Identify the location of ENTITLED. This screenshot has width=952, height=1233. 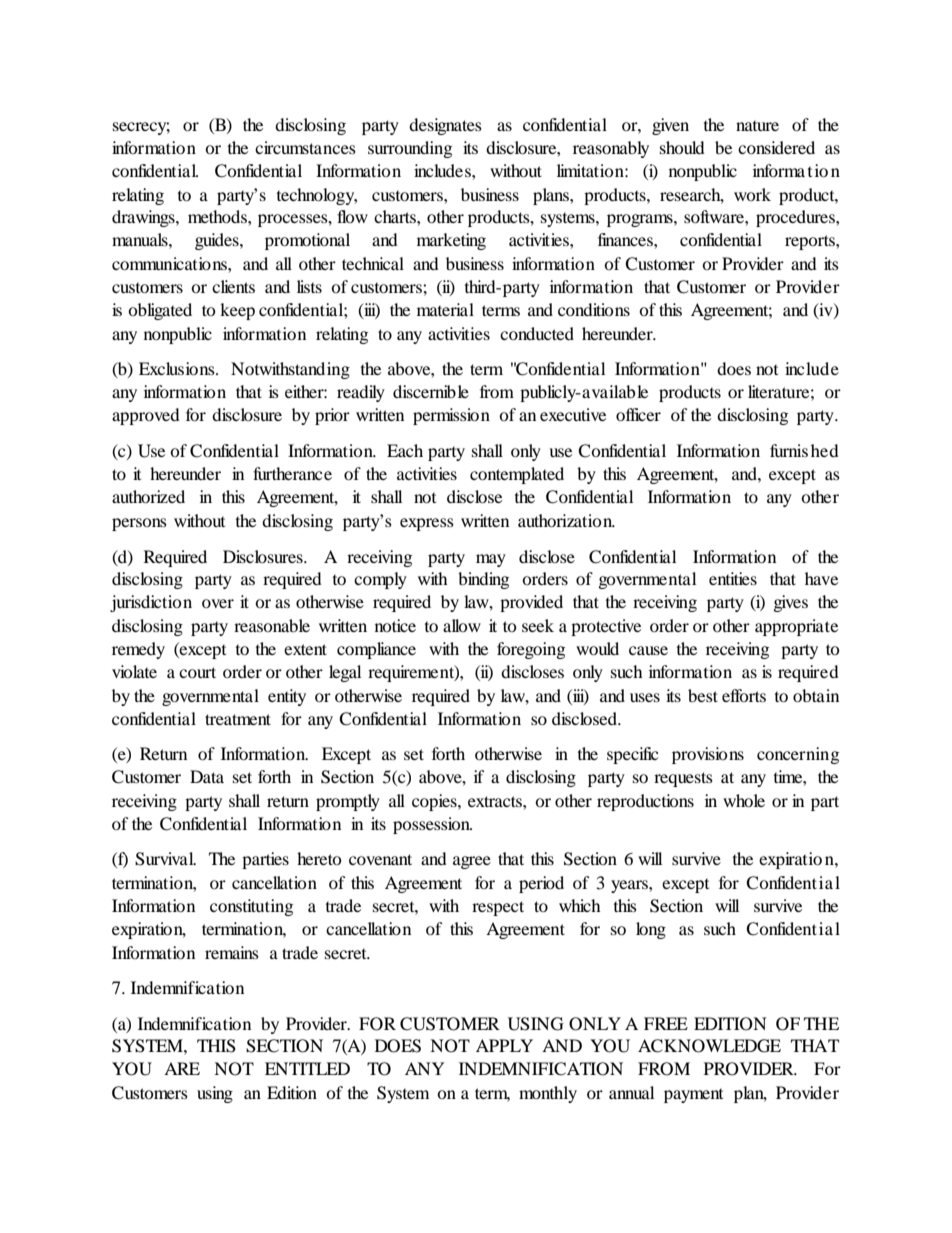
(307, 1068).
